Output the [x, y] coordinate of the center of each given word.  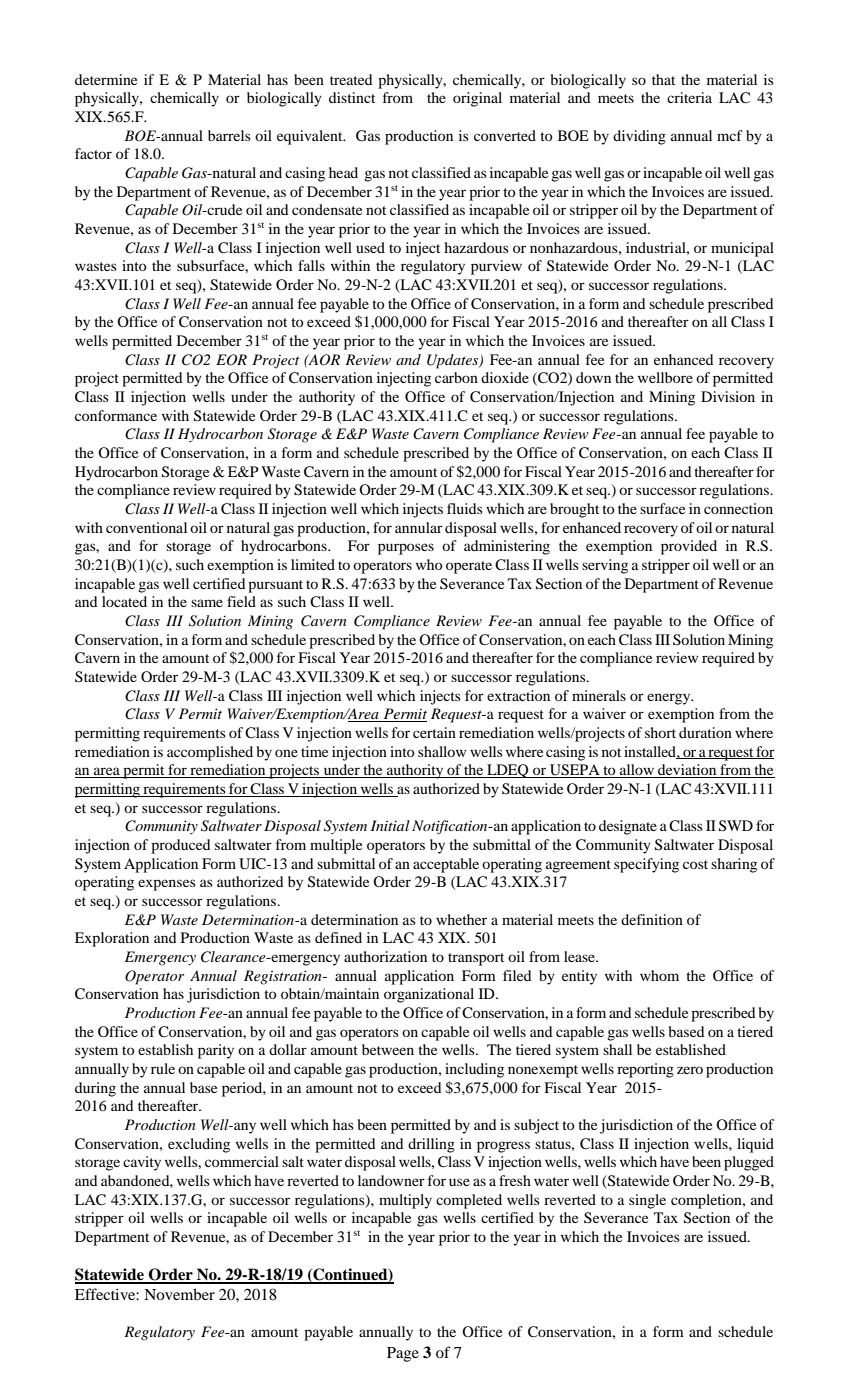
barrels [229, 135]
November [179, 1294]
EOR [231, 360]
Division [728, 396]
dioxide [505, 377]
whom [659, 975]
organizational [429, 995]
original [477, 99]
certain [434, 732]
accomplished [210, 753]
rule [163, 1068]
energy [670, 699]
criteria [689, 97]
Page [403, 1354]
